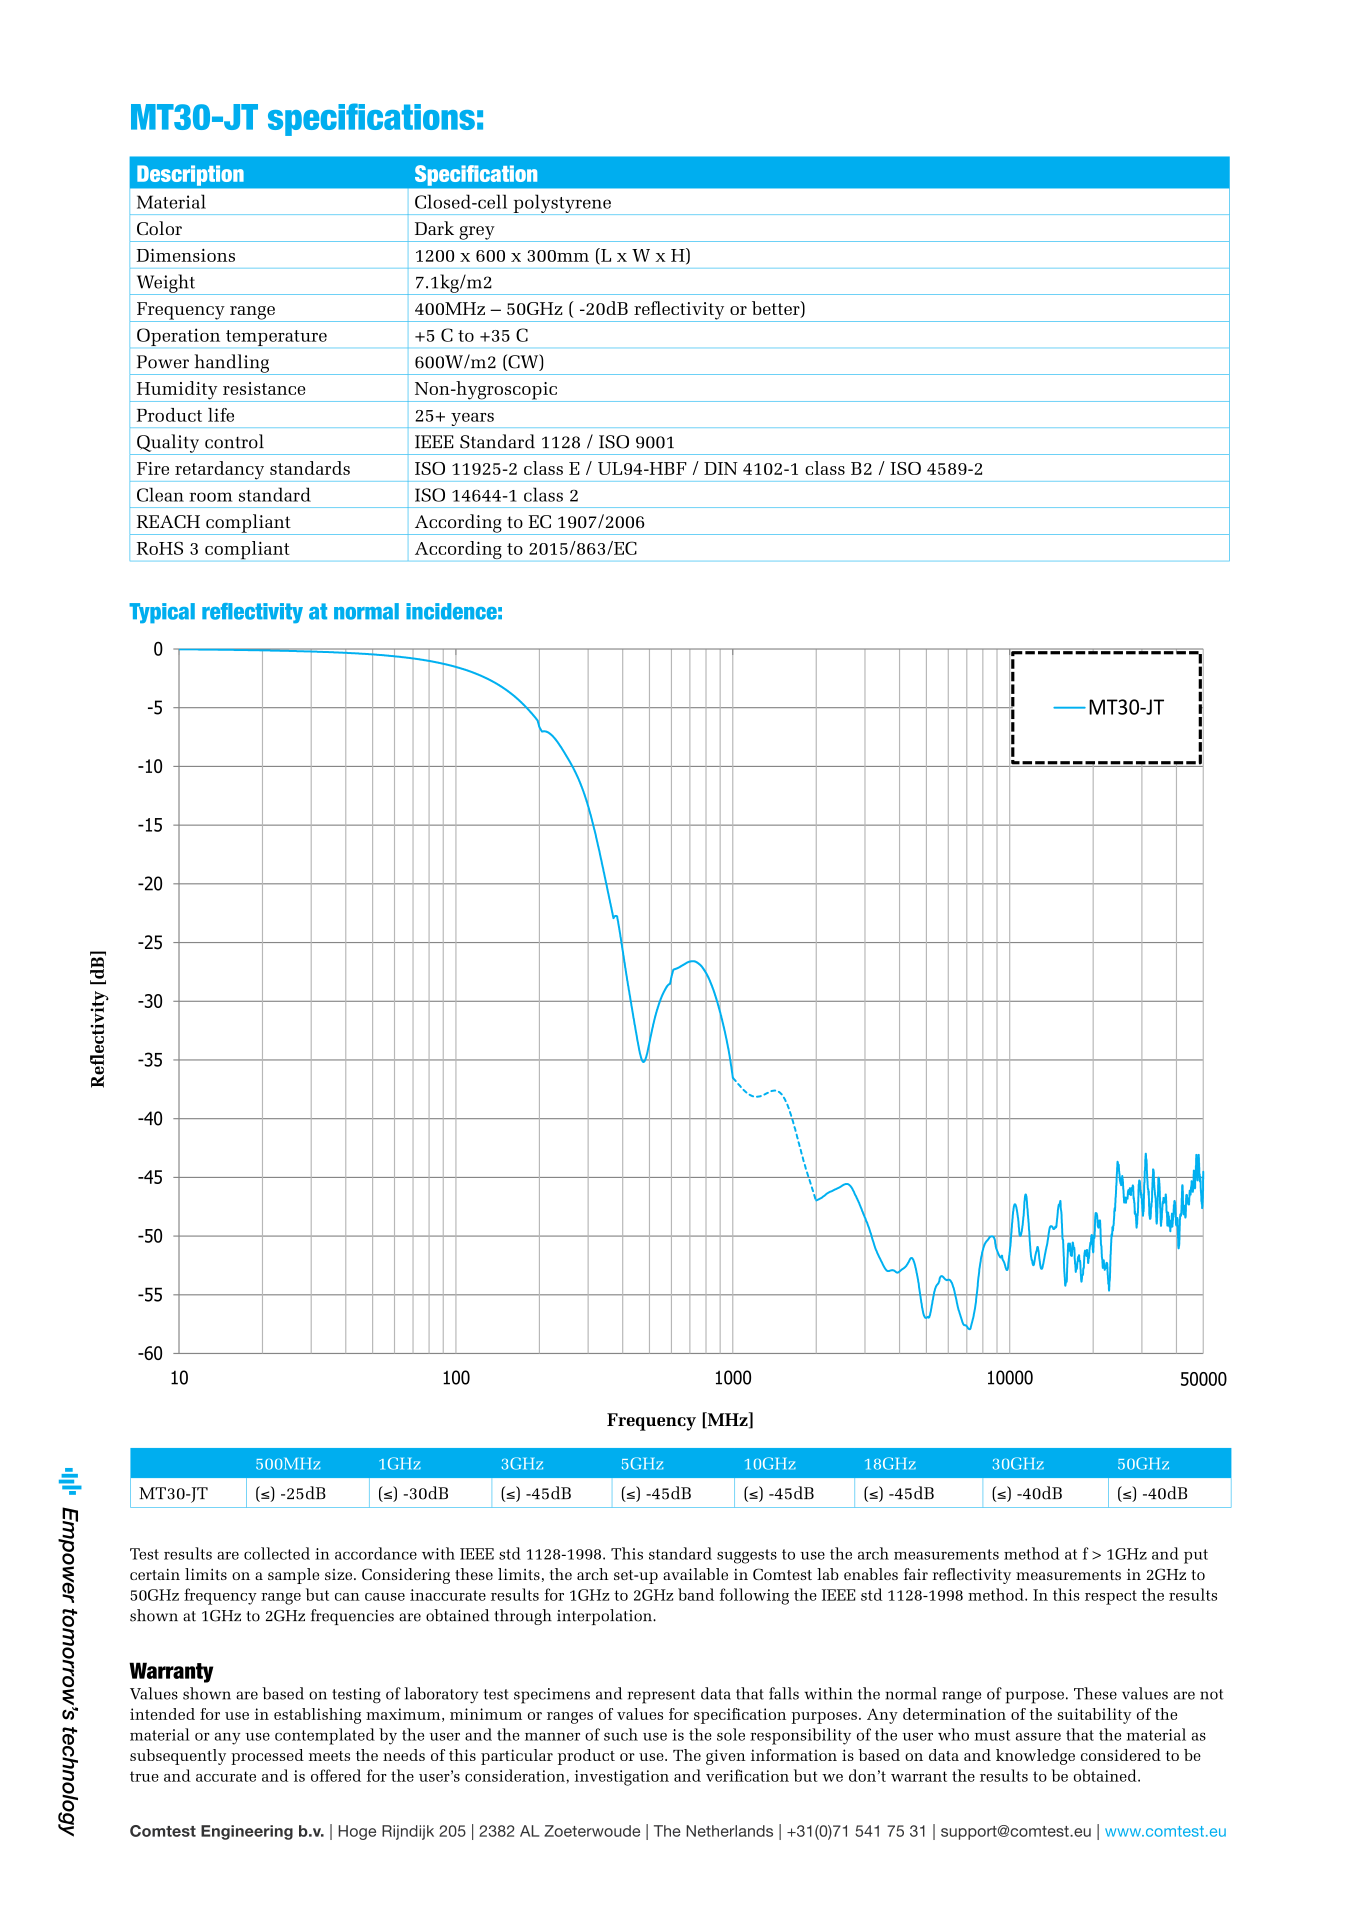  Describe the element at coordinates (1196, 1556) in the image. I see `put` at that location.
